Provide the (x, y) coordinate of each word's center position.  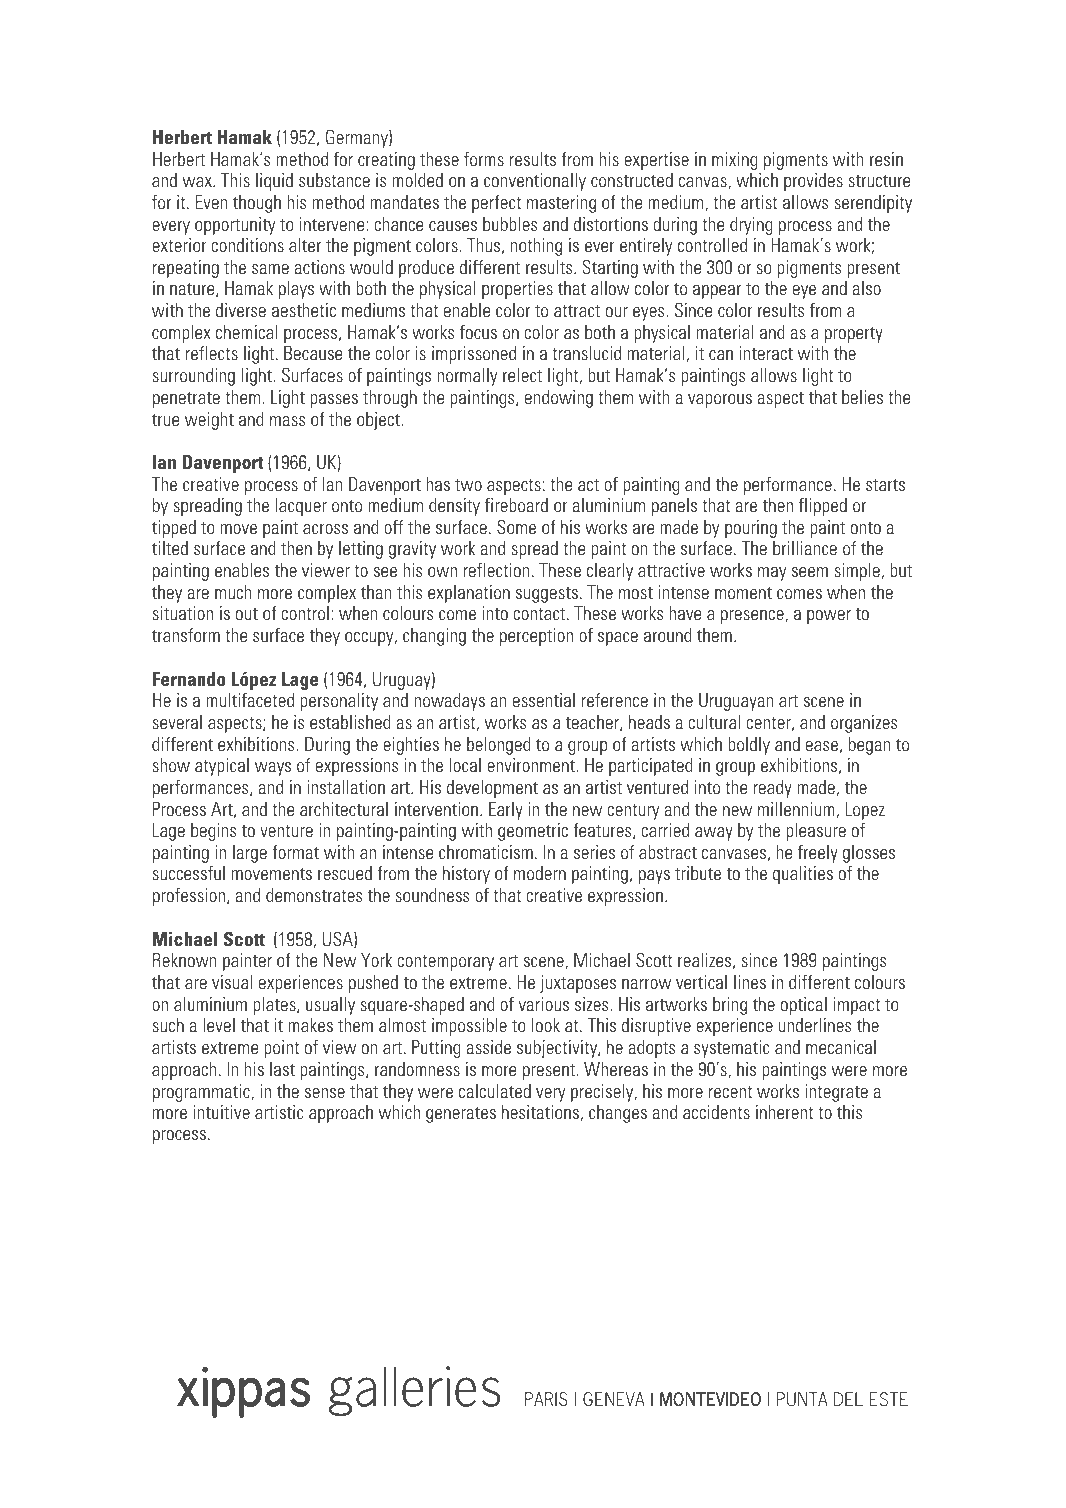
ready (773, 789)
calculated (495, 1091)
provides (813, 182)
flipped (823, 507)
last (282, 1069)
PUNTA (802, 1399)
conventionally (535, 182)
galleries (415, 1391)
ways (273, 769)
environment (532, 765)
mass (287, 421)
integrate (836, 1093)
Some (516, 527)
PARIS (546, 1399)
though (257, 204)
